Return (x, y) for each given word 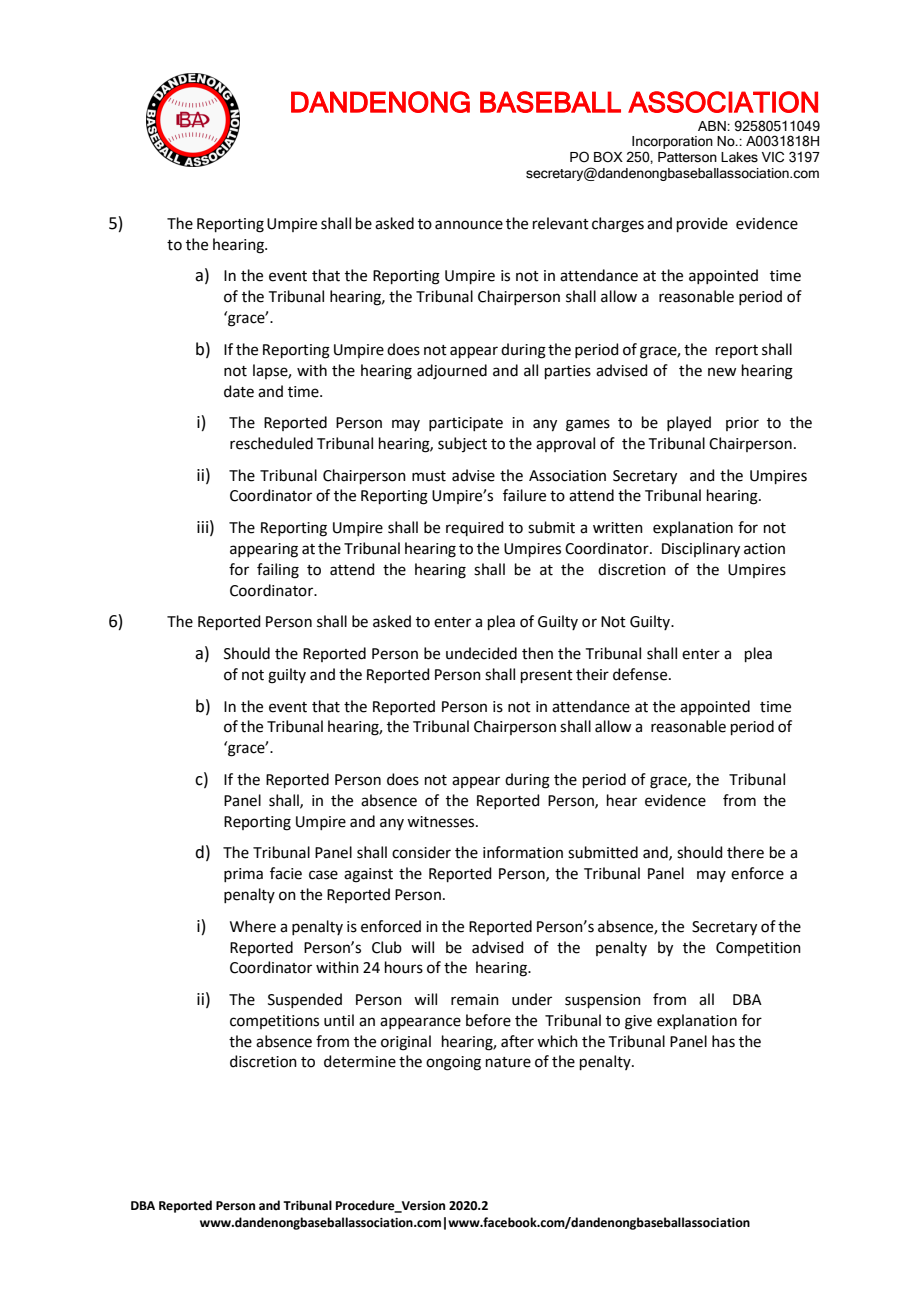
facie (286, 873)
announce (469, 225)
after (517, 1041)
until (339, 1020)
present (547, 676)
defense (641, 674)
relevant (561, 223)
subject (462, 444)
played (689, 423)
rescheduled (271, 443)
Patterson (687, 157)
